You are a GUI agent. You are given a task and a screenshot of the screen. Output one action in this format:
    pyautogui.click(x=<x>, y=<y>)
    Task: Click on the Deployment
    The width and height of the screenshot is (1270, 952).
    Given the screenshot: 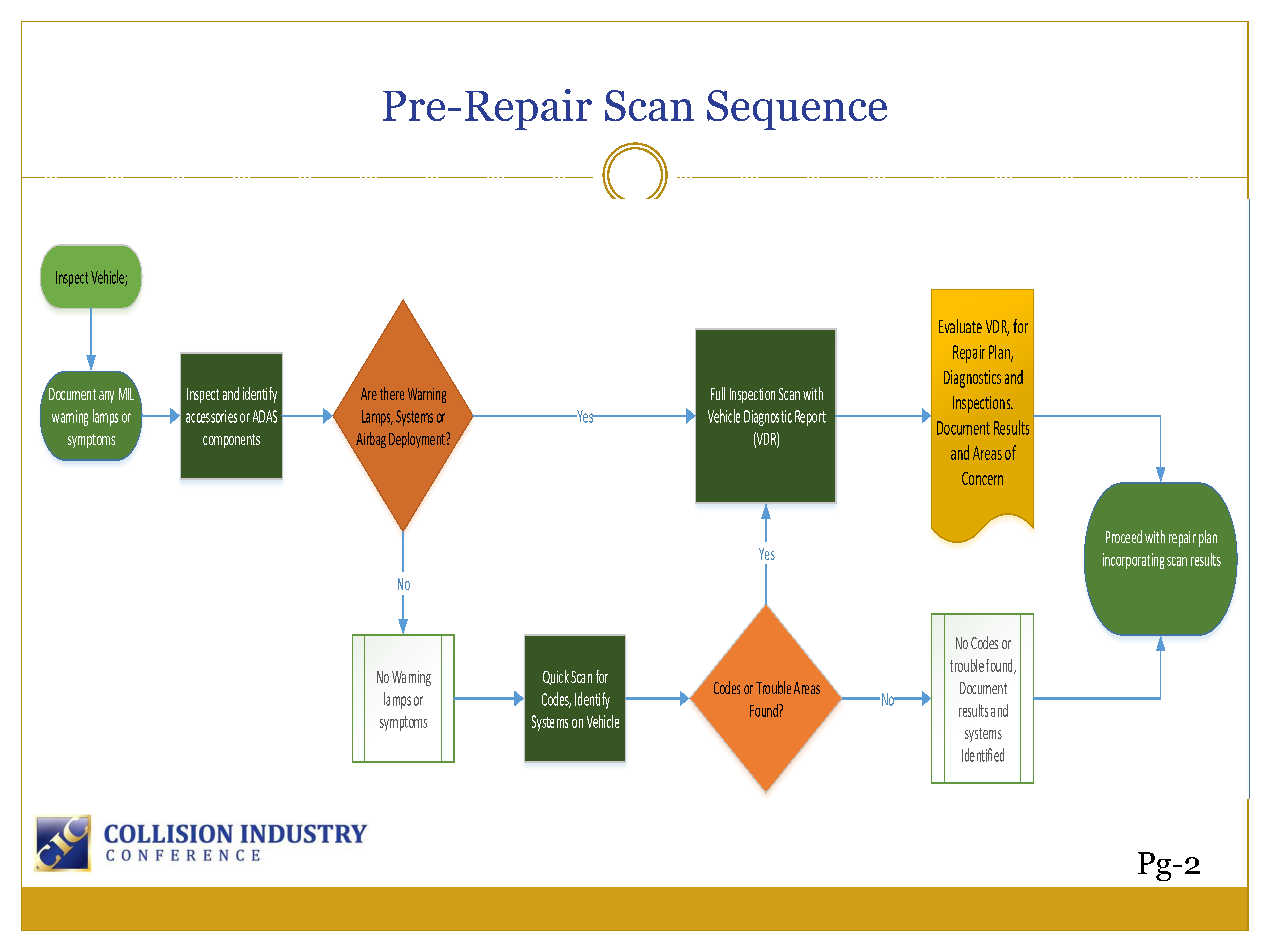 What is the action you would take?
    pyautogui.click(x=418, y=440)
